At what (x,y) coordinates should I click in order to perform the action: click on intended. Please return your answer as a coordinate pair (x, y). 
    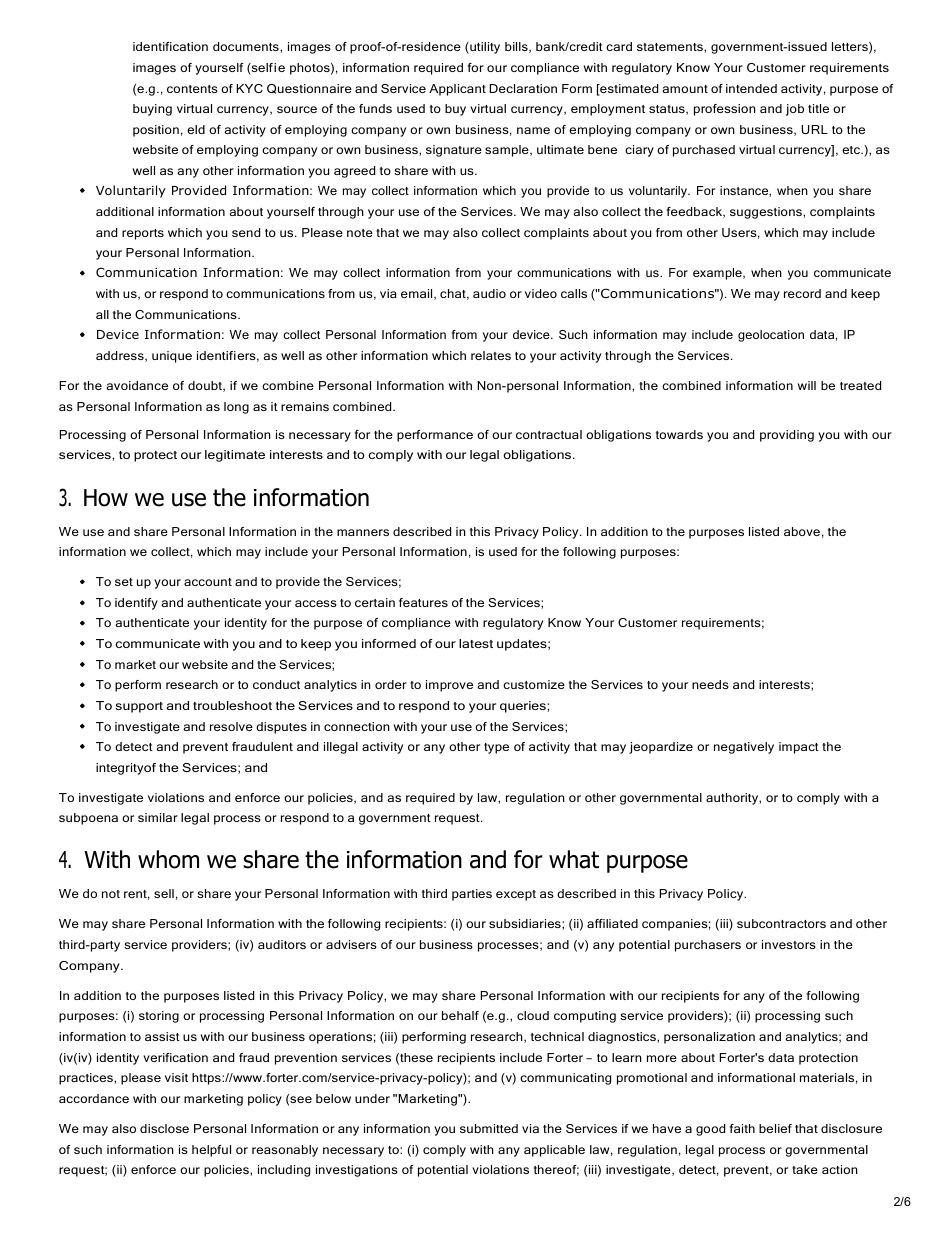
    Looking at the image, I should click on (751, 88).
